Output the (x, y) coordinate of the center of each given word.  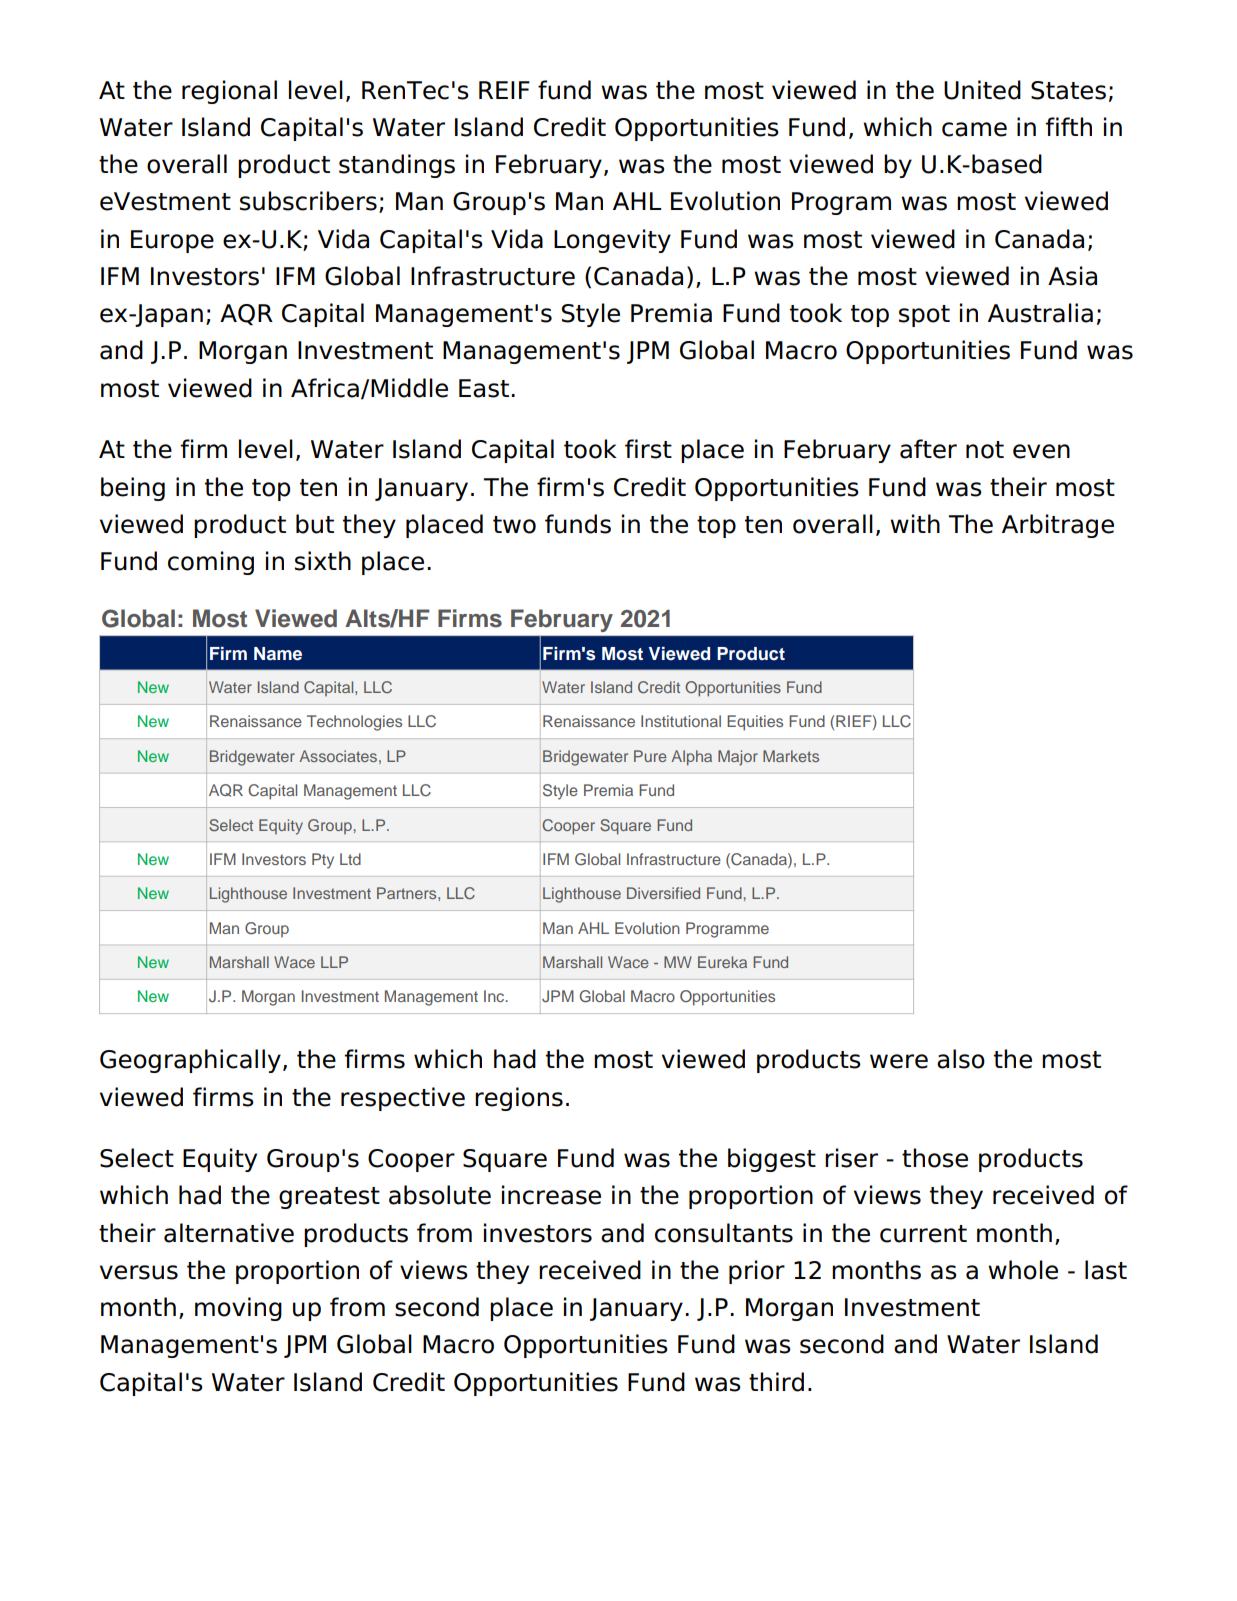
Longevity (612, 241)
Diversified (663, 893)
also (961, 1059)
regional (229, 92)
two (514, 525)
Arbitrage (1058, 526)
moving (238, 1309)
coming (211, 563)
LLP (334, 962)
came (974, 129)
